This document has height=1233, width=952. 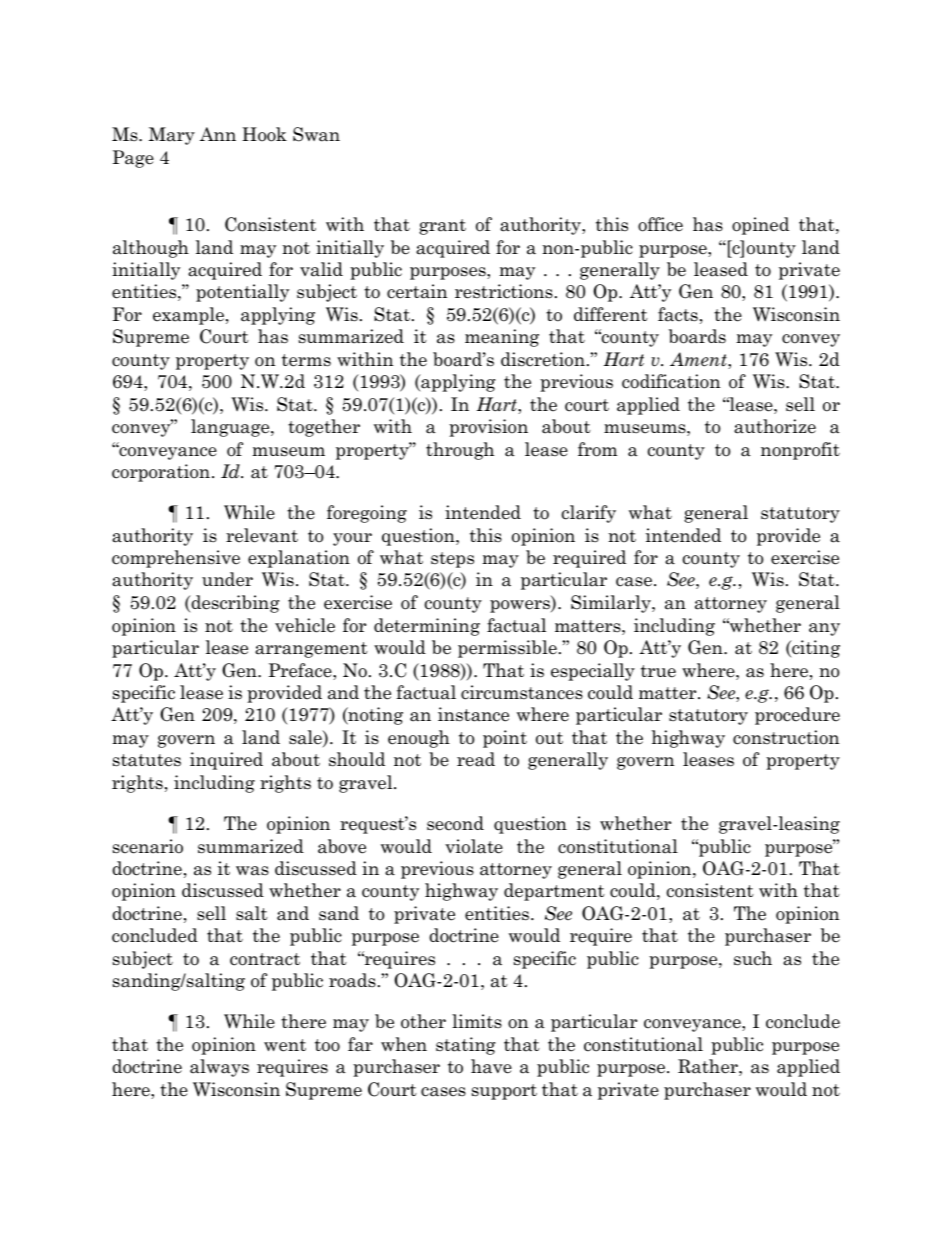 I want to click on powers, so click(x=521, y=606).
